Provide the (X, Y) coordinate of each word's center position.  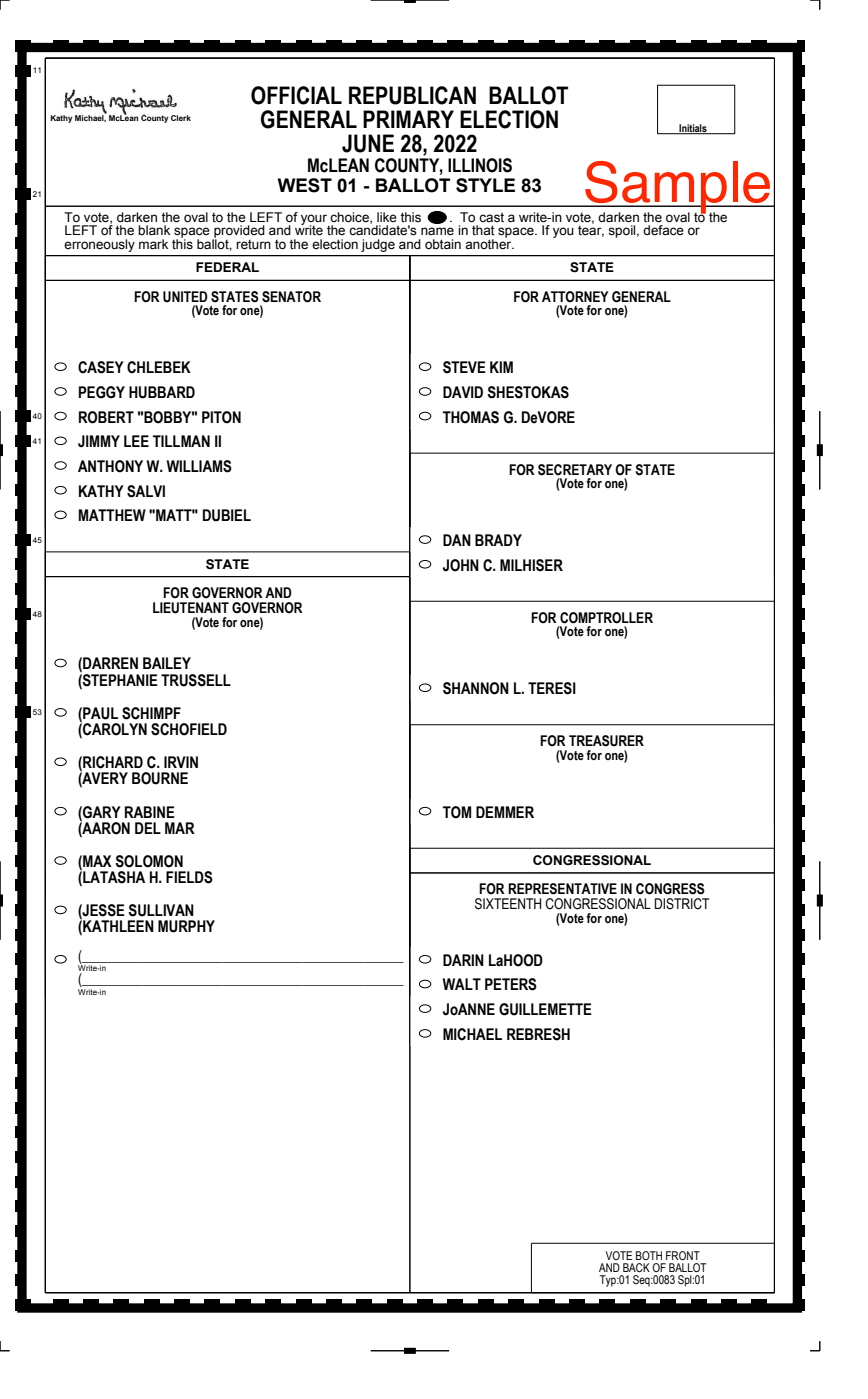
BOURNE (160, 778)
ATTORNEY (575, 297)
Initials (693, 129)
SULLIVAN (161, 910)
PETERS (511, 984)
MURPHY (186, 926)
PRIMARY (408, 119)
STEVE (464, 367)
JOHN (461, 565)
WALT (461, 984)
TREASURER (606, 741)
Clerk (181, 118)
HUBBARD (162, 392)
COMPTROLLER (606, 618)
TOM (457, 812)
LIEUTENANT (191, 608)
